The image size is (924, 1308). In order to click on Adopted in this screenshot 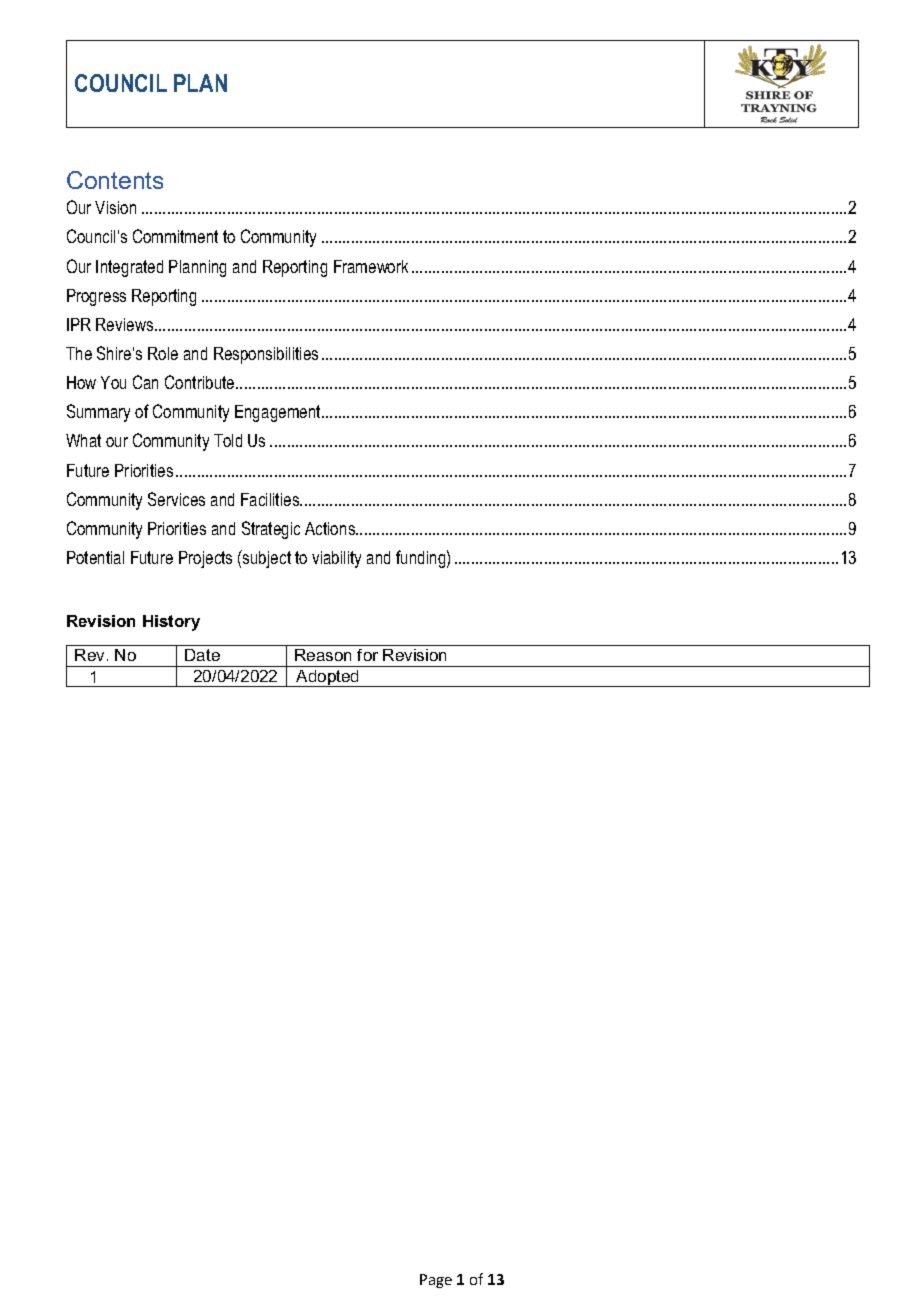, I will do `click(328, 678)`.
